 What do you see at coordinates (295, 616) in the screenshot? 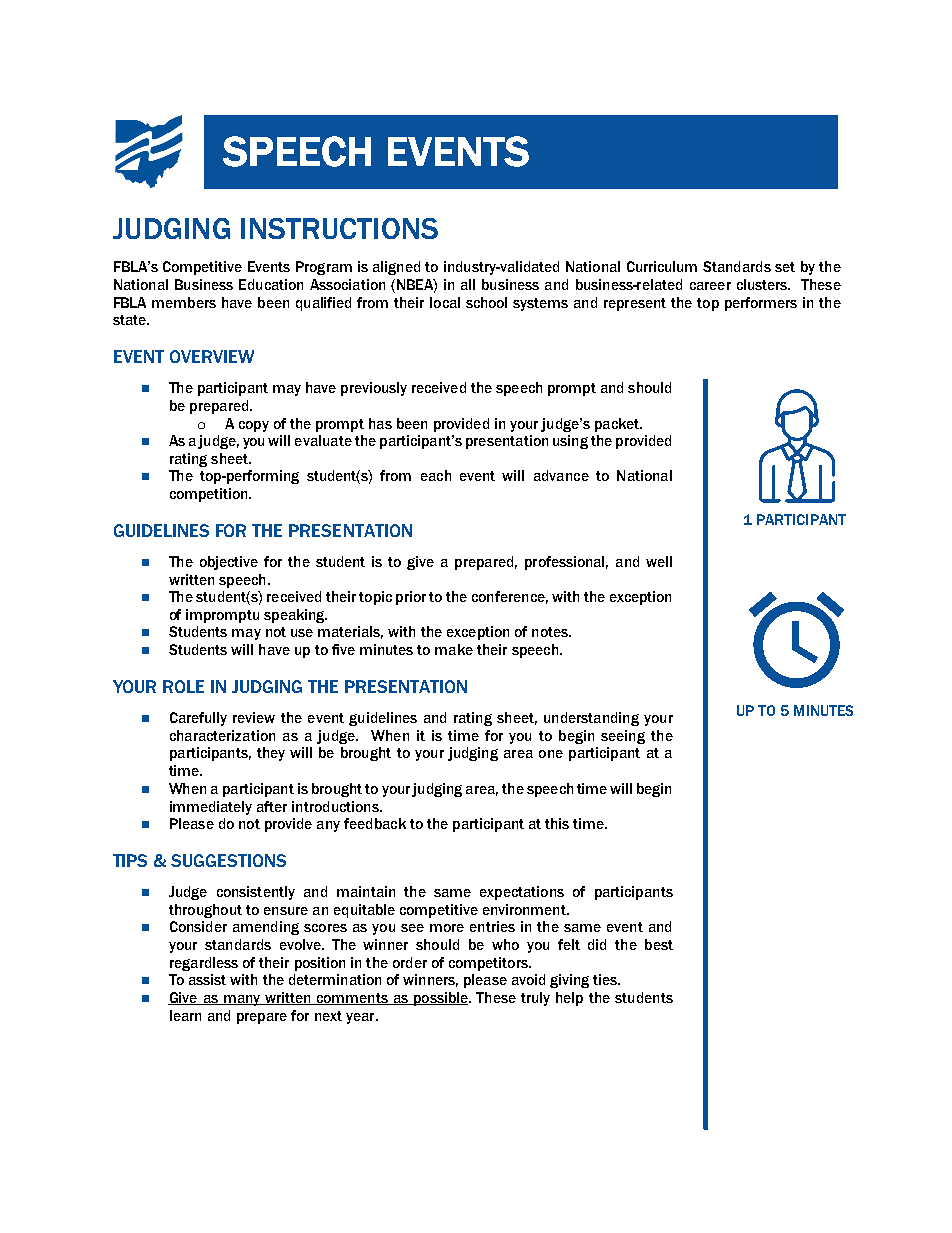
I see `speaking` at bounding box center [295, 616].
